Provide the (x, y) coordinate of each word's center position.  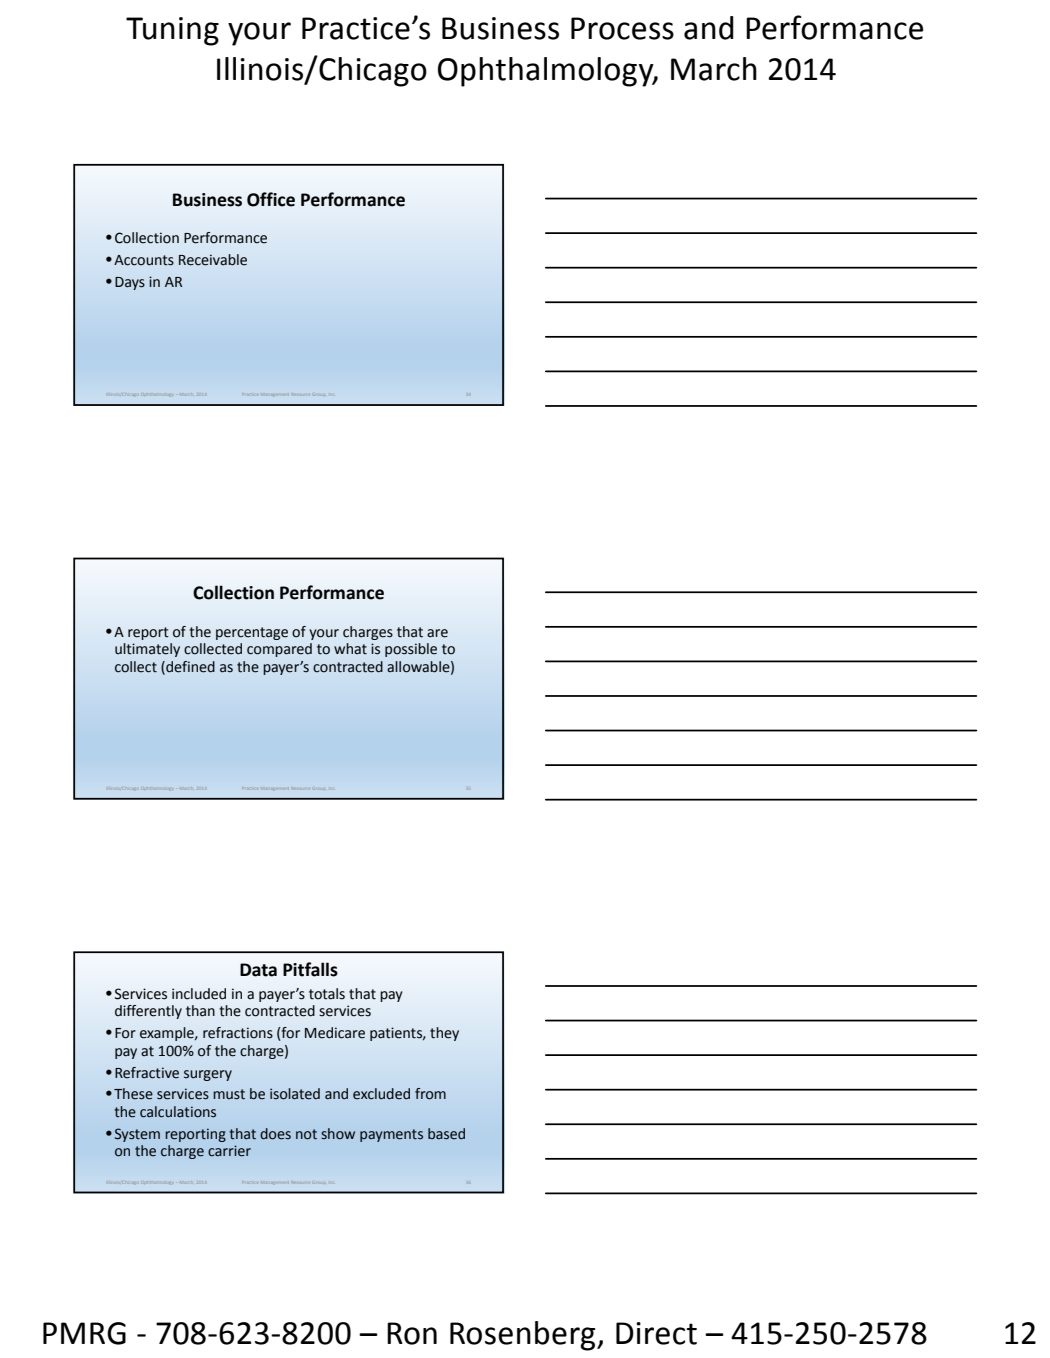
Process (622, 28)
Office (271, 199)
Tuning (172, 31)
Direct (656, 1333)
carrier (229, 1151)
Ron (412, 1333)
